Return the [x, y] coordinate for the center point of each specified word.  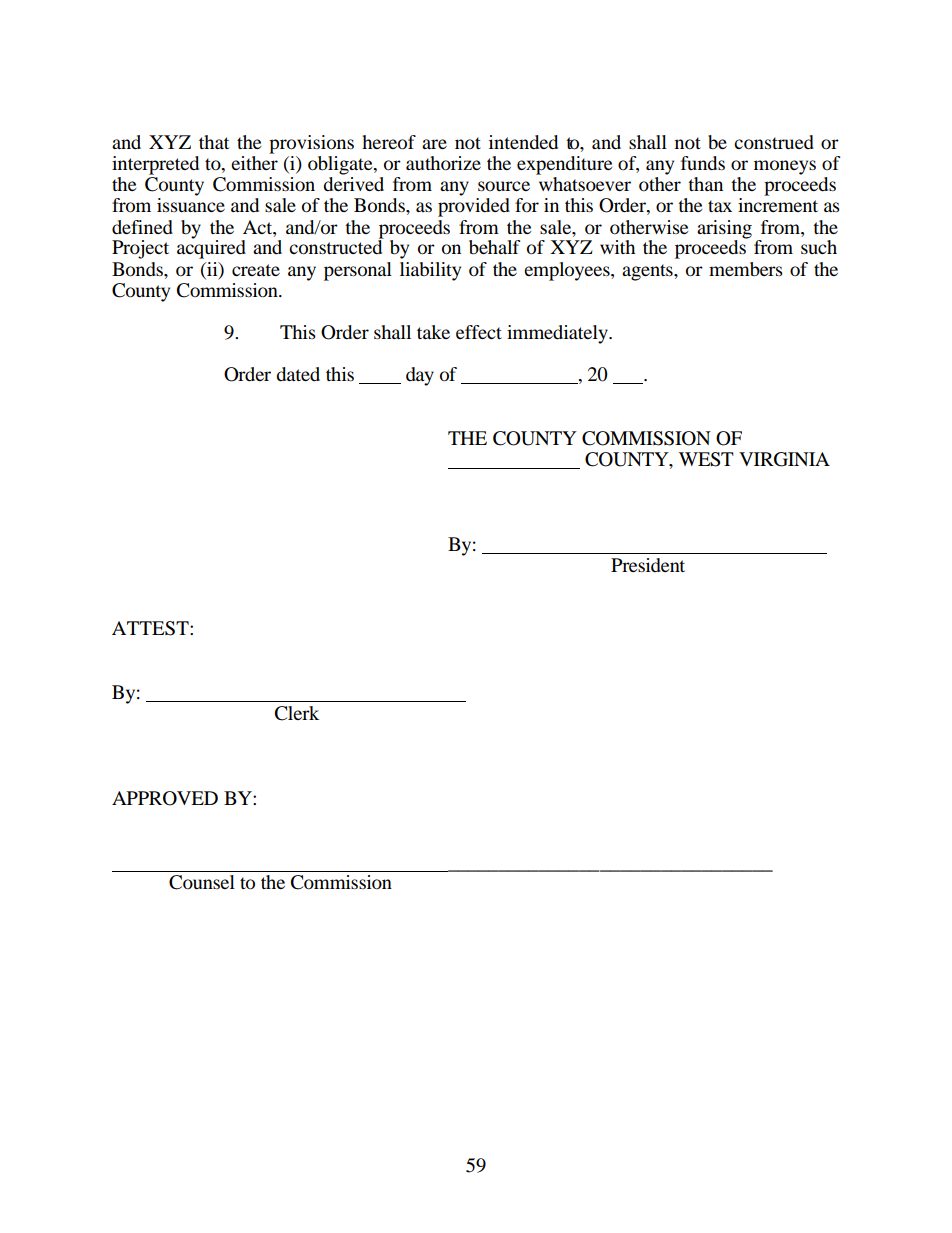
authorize [443, 163]
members [746, 269]
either [254, 163]
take [433, 332]
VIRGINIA [784, 459]
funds [703, 163]
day [420, 376]
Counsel [202, 882]
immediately [558, 334]
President [648, 565]
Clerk [297, 713]
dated [298, 374]
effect [479, 332]
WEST [706, 459]
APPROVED [165, 798]
